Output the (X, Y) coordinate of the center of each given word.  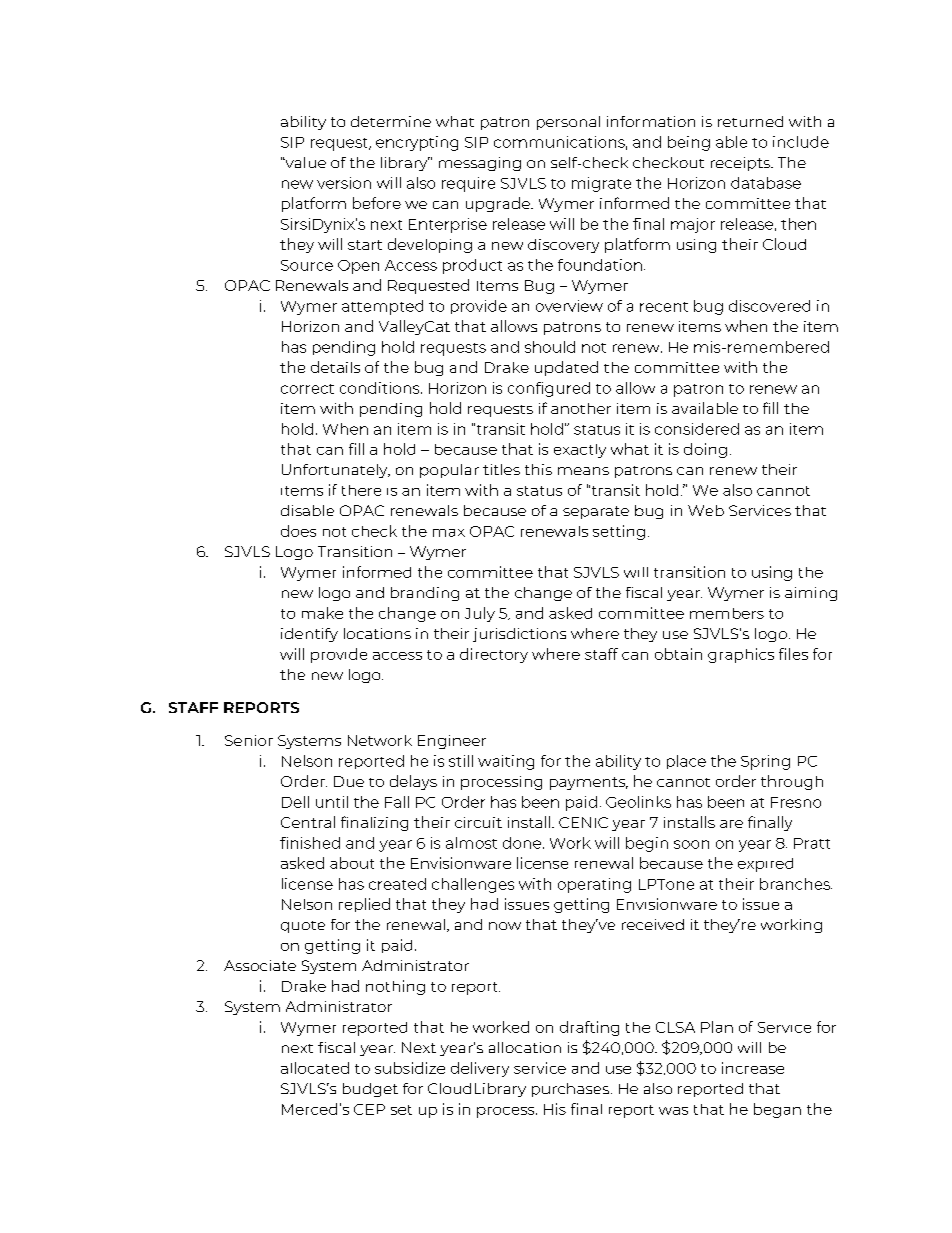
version (344, 183)
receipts (741, 164)
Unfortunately (336, 471)
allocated (315, 1068)
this (538, 469)
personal (568, 123)
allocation (525, 1047)
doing (705, 450)
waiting (506, 762)
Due (349, 781)
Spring (765, 762)
